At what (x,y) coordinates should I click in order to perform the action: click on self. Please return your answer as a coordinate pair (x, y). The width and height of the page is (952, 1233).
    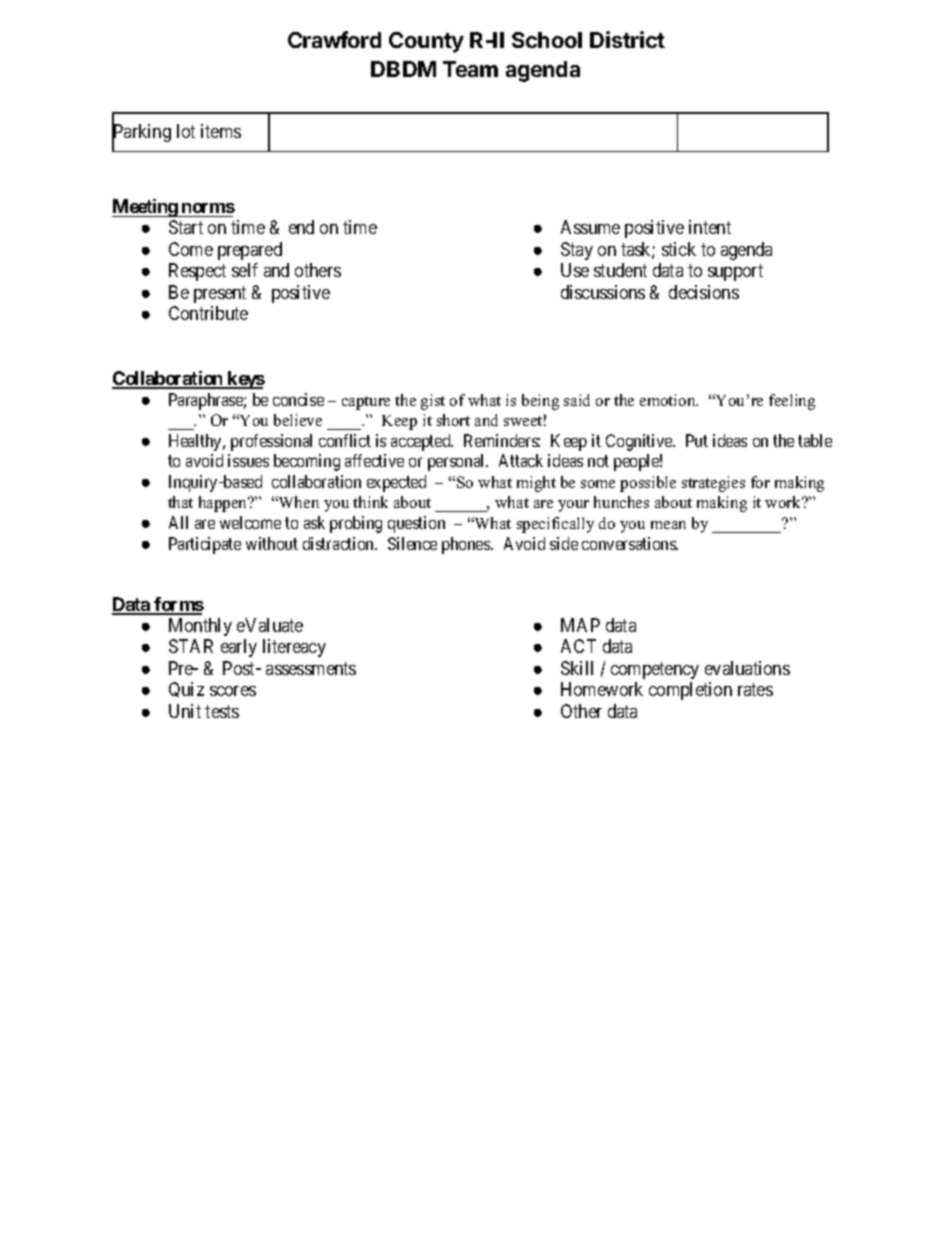
    Looking at the image, I should click on (245, 270).
